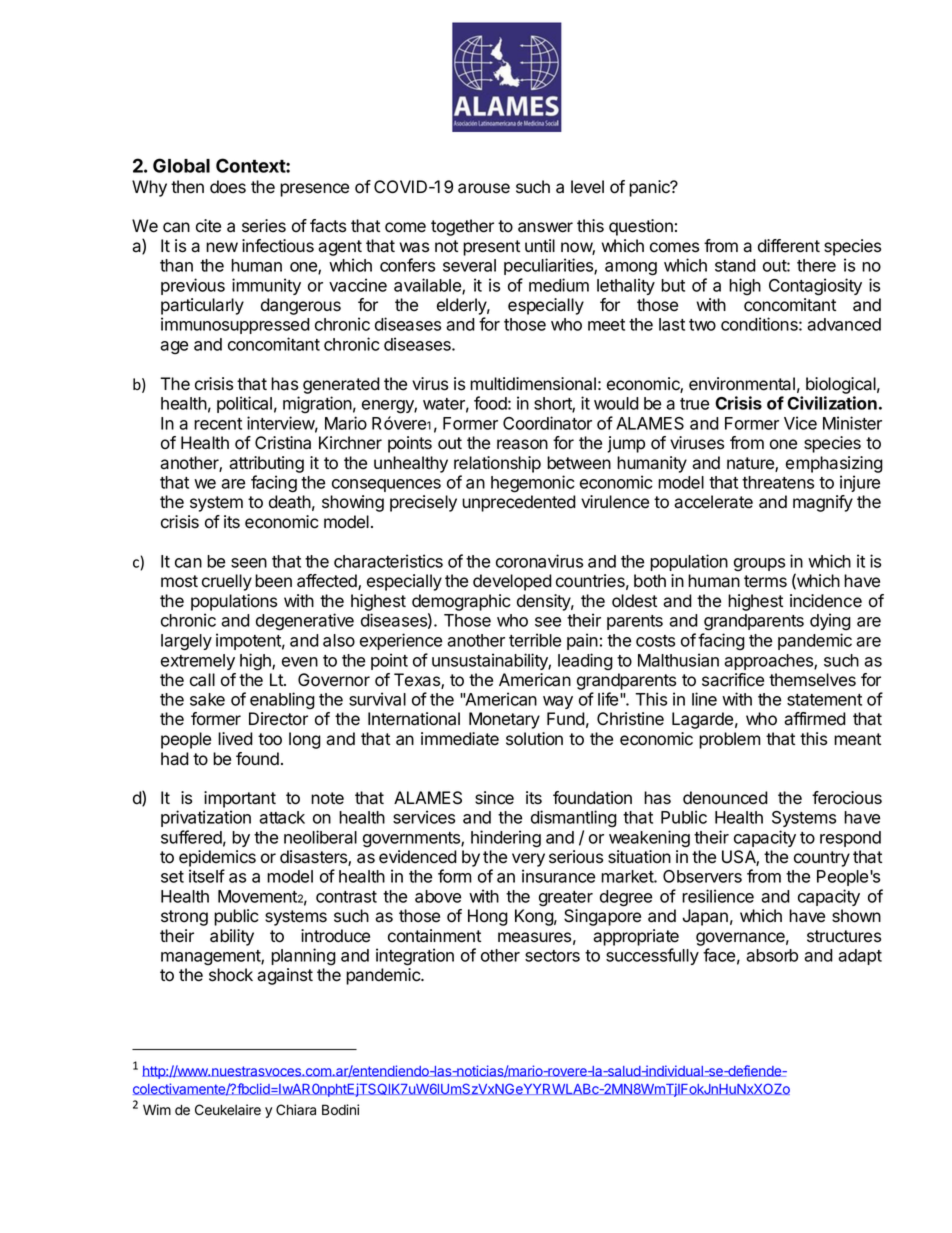  What do you see at coordinates (228, 187) in the image?
I see `does` at bounding box center [228, 187].
